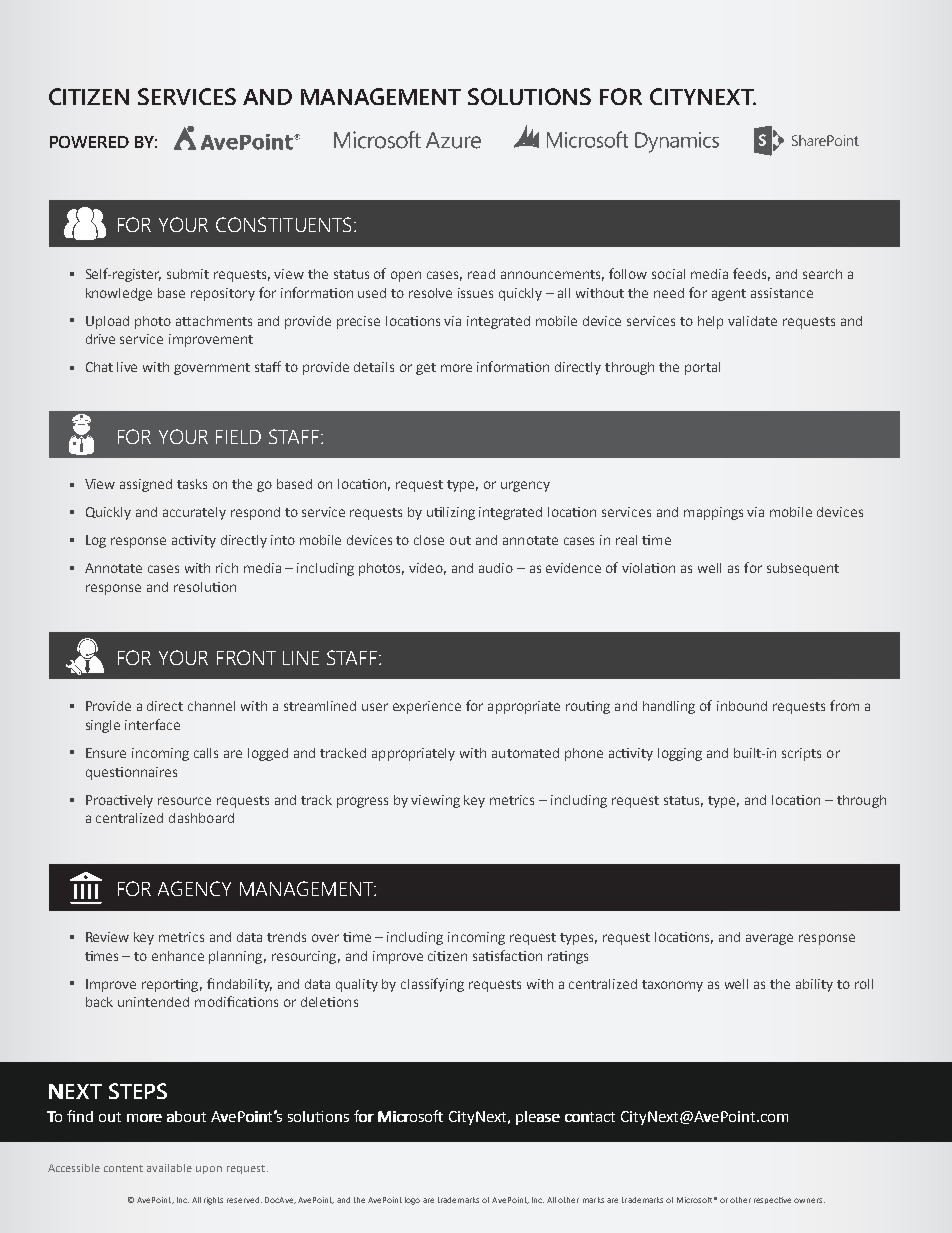 The height and width of the document is (1233, 952). I want to click on utilizing, so click(451, 513).
